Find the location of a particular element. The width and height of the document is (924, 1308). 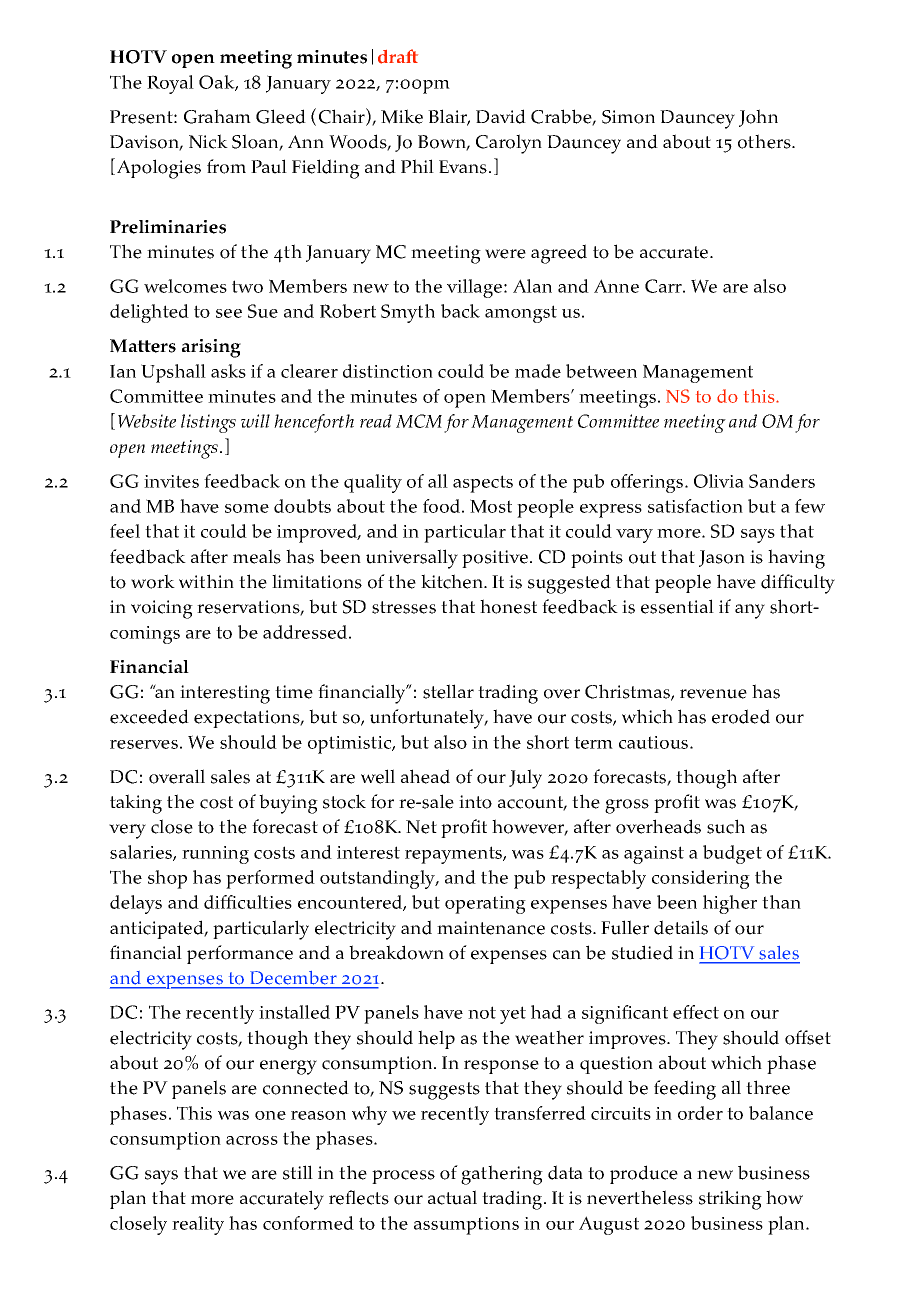

John is located at coordinates (758, 118).
